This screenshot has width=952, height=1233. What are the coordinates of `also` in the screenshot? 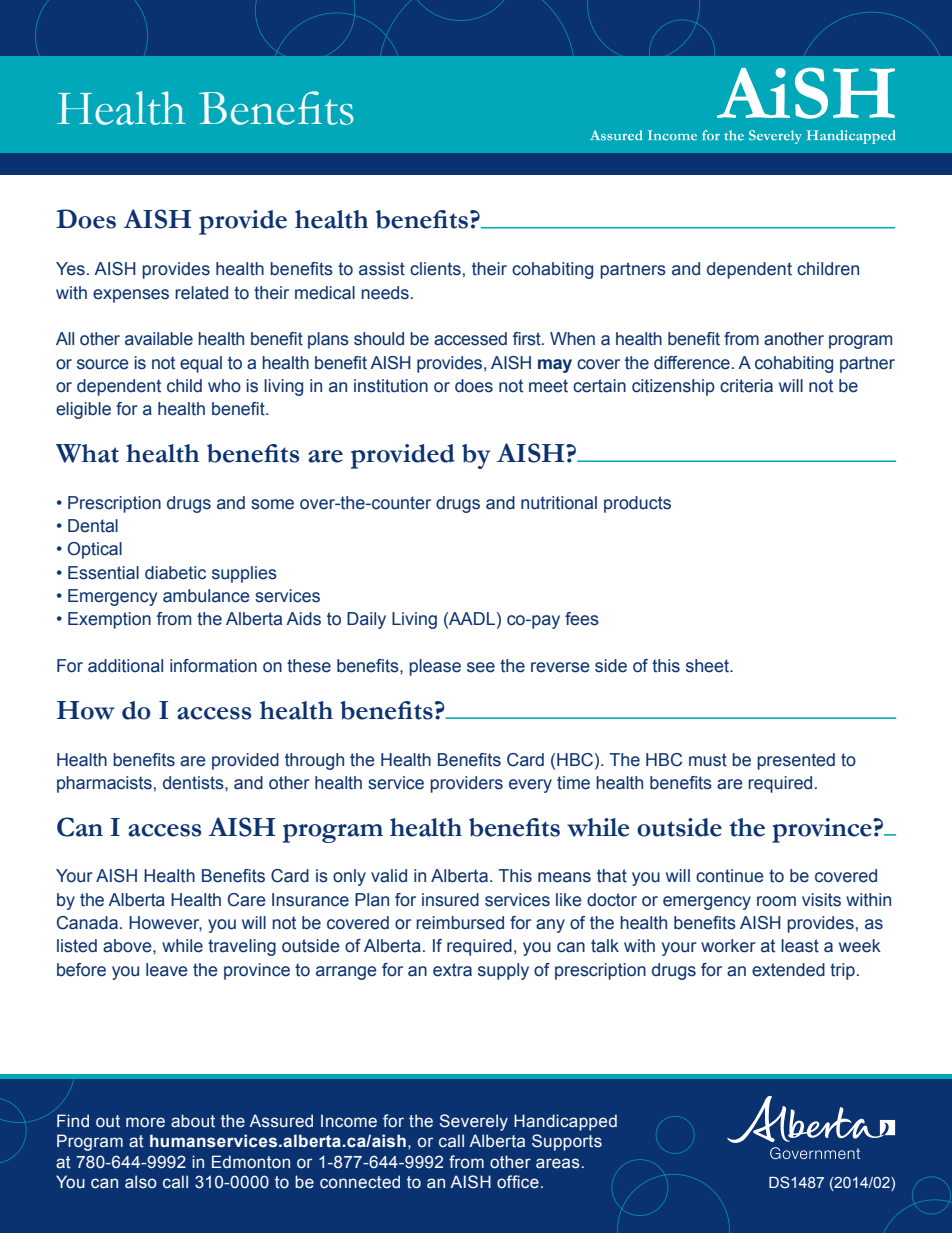 It's located at (141, 1182).
